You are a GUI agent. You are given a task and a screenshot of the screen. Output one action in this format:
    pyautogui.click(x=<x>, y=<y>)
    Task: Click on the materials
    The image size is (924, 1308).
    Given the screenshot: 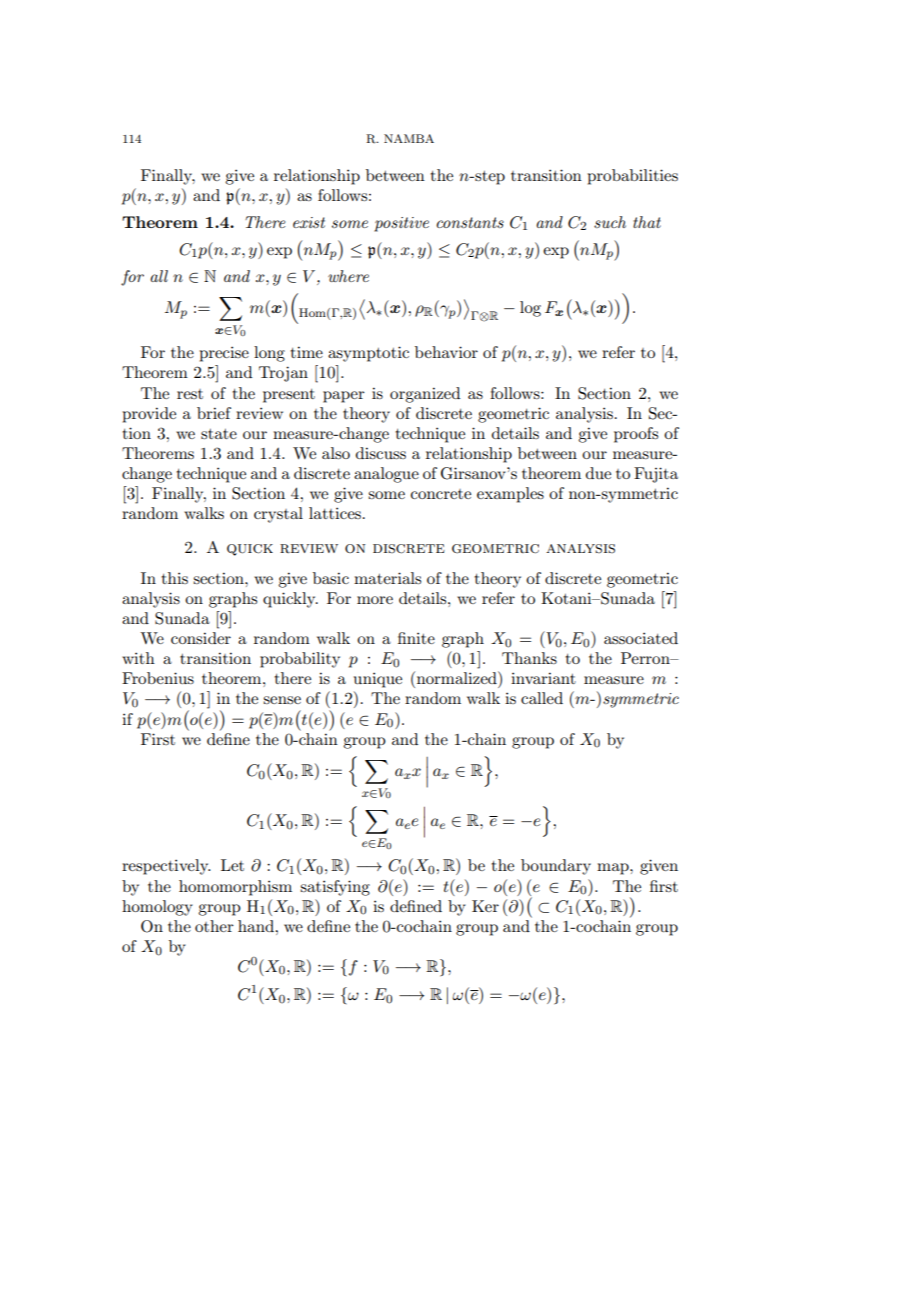 What is the action you would take?
    pyautogui.click(x=387, y=578)
